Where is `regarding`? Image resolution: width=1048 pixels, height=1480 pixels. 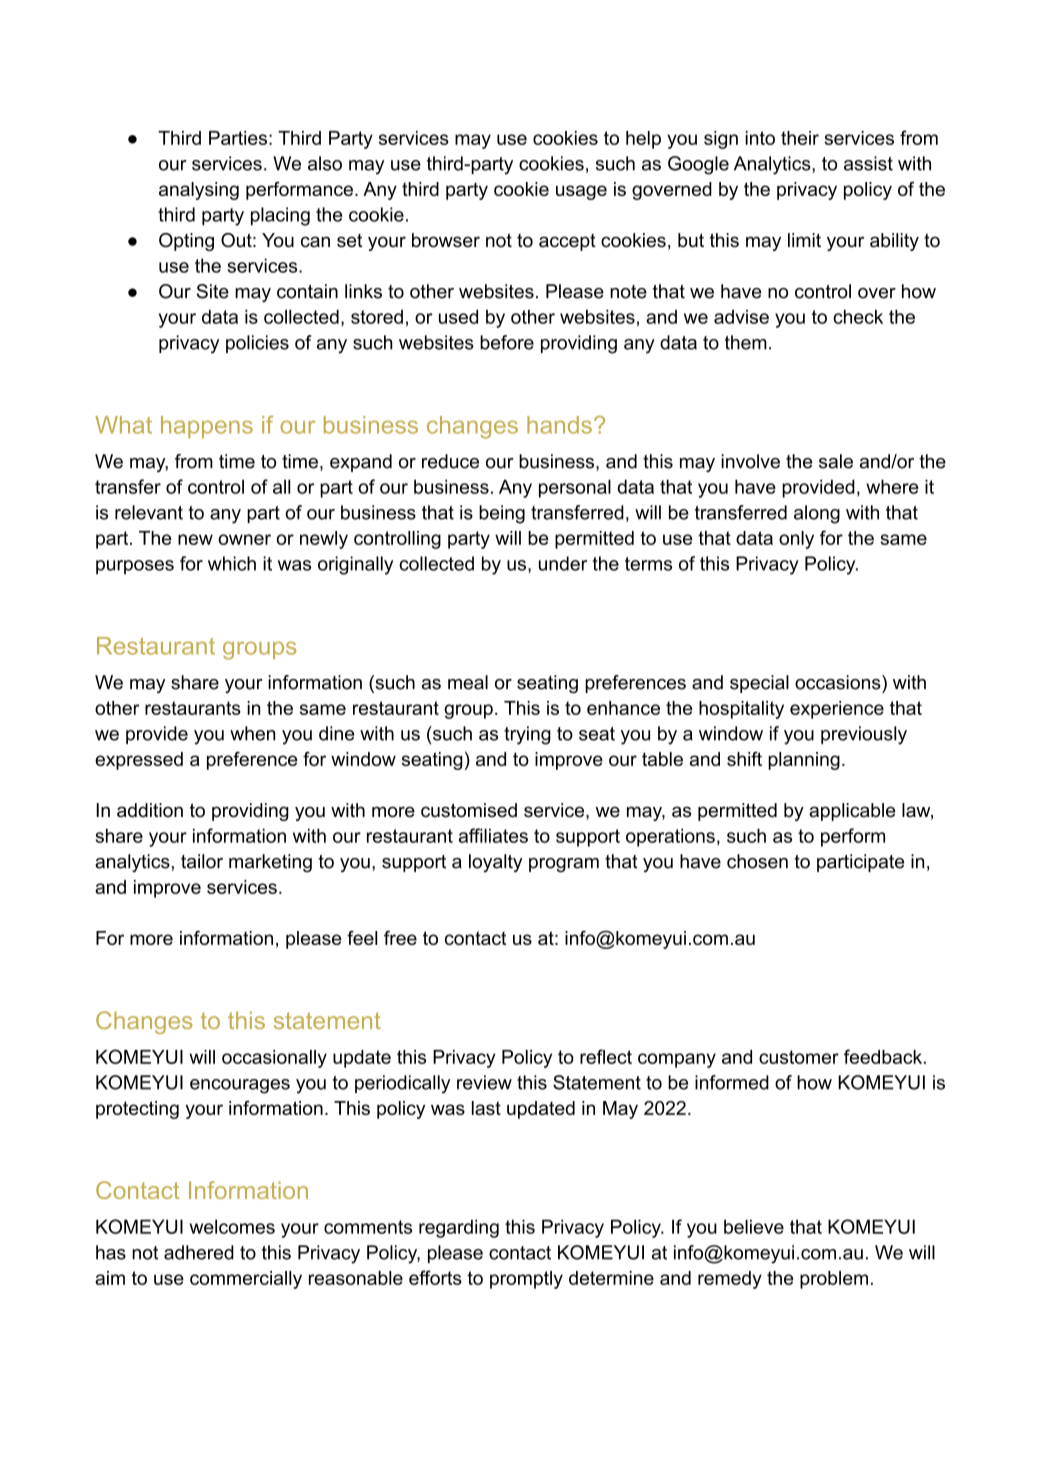 regarding is located at coordinates (459, 1228).
